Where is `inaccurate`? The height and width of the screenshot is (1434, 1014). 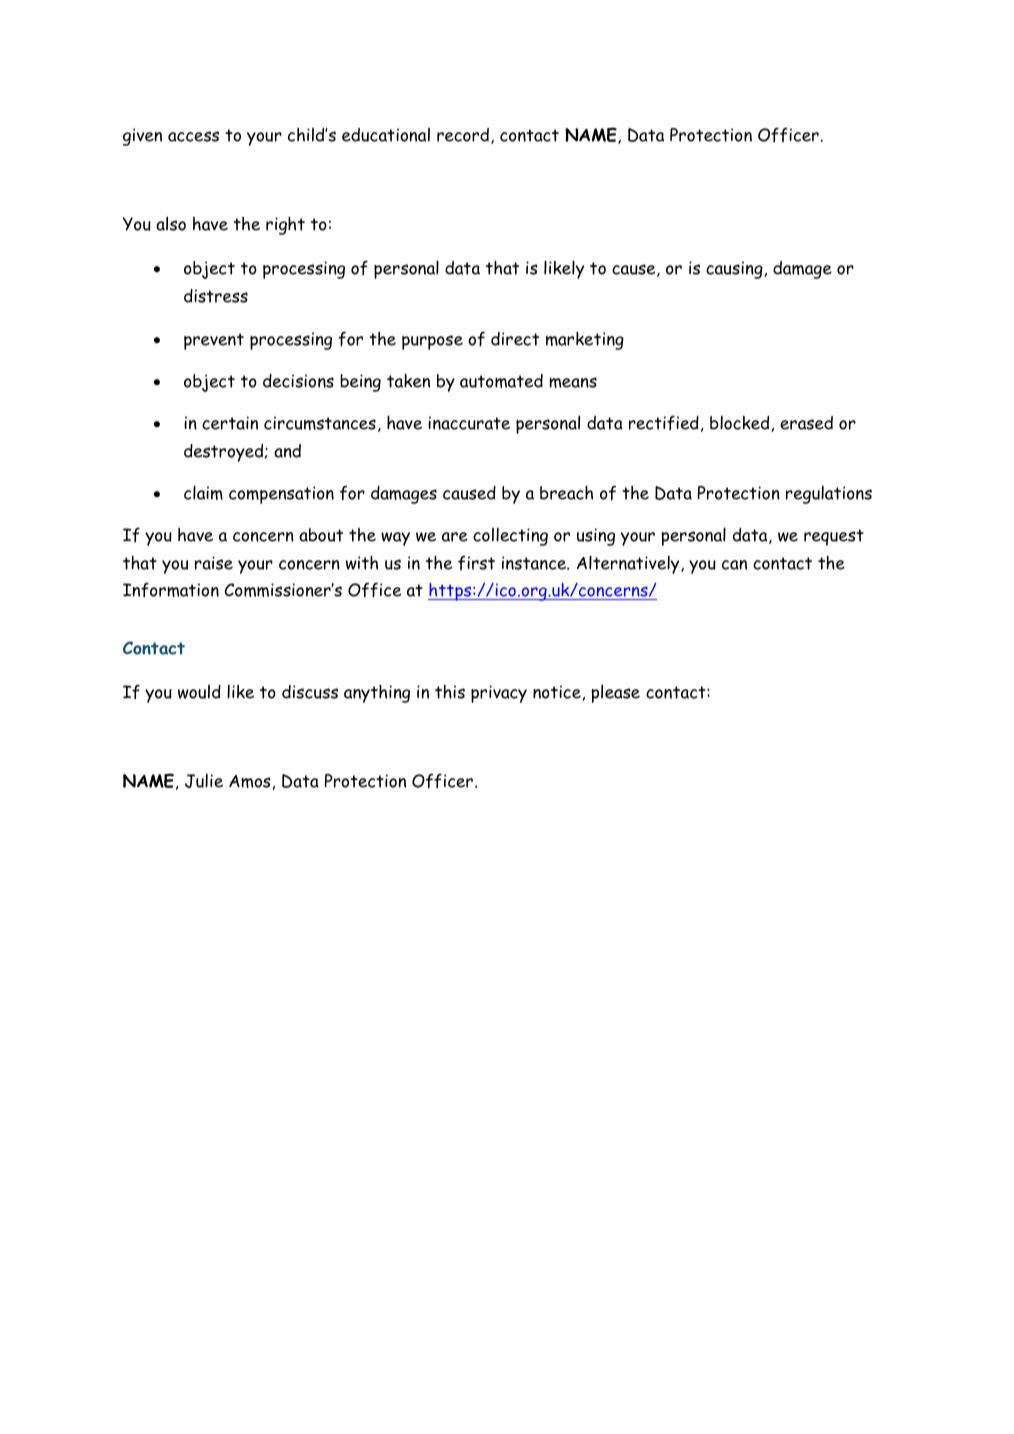
inaccurate is located at coordinates (469, 423).
